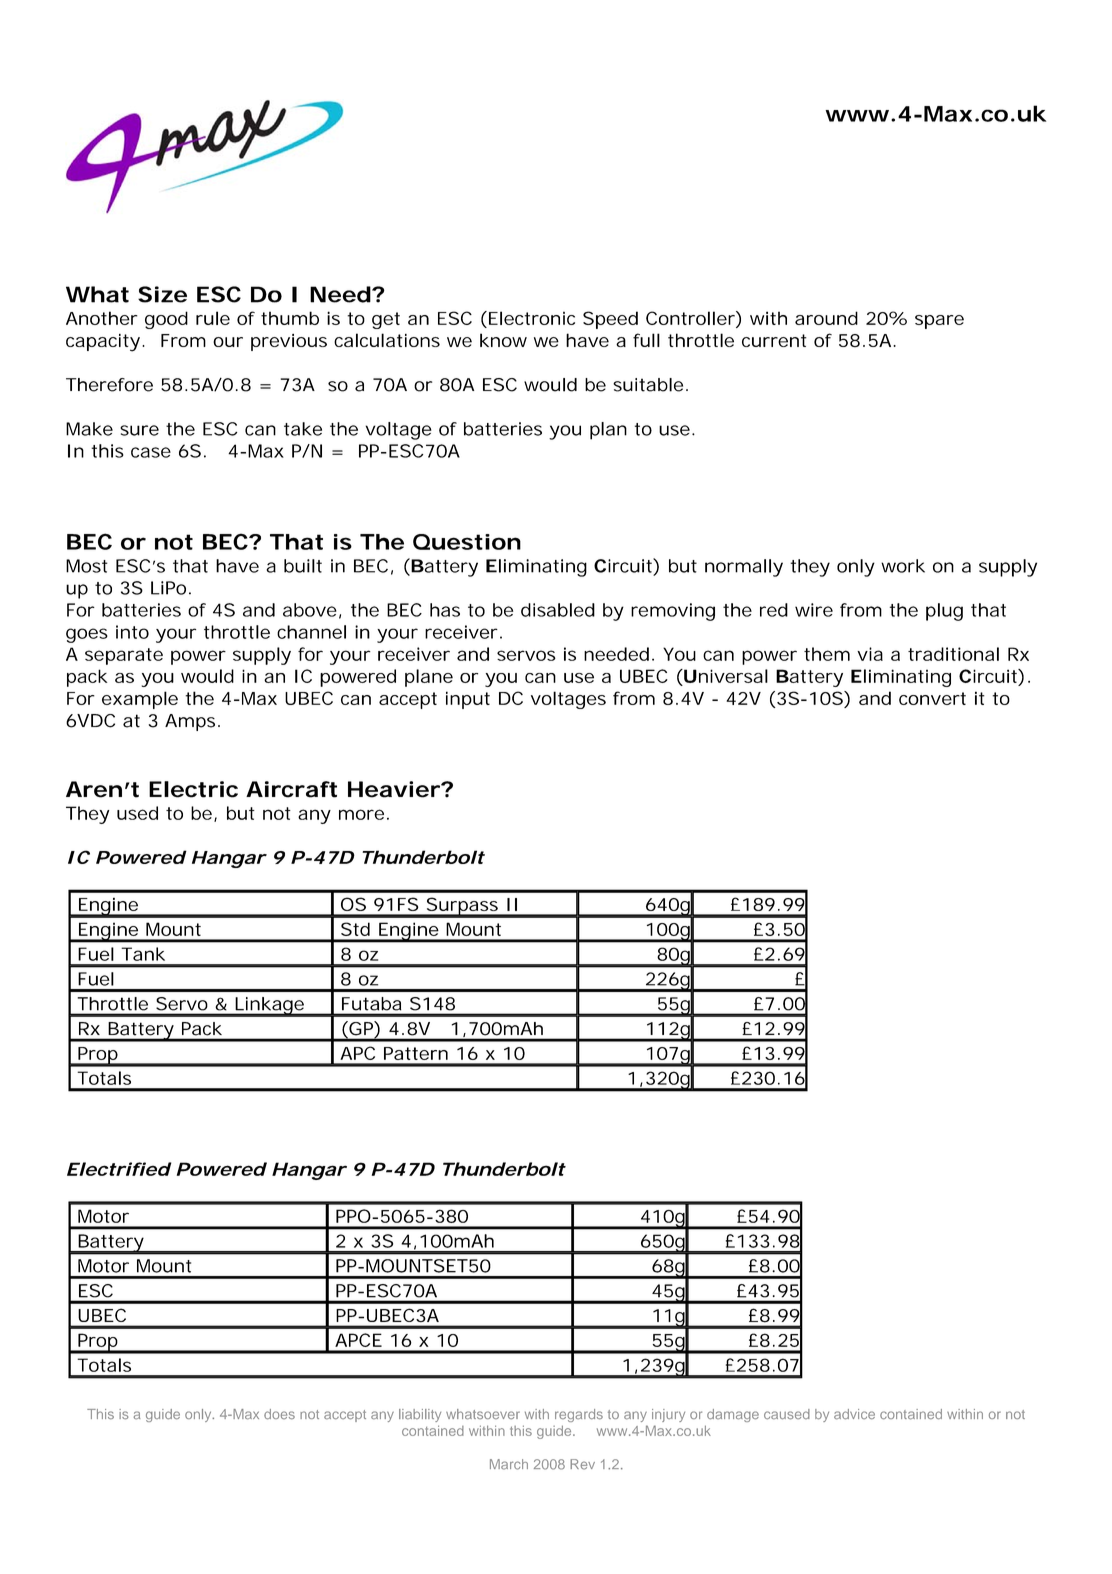 The height and width of the page is (1574, 1112). I want to click on Tank, so click(143, 954).
